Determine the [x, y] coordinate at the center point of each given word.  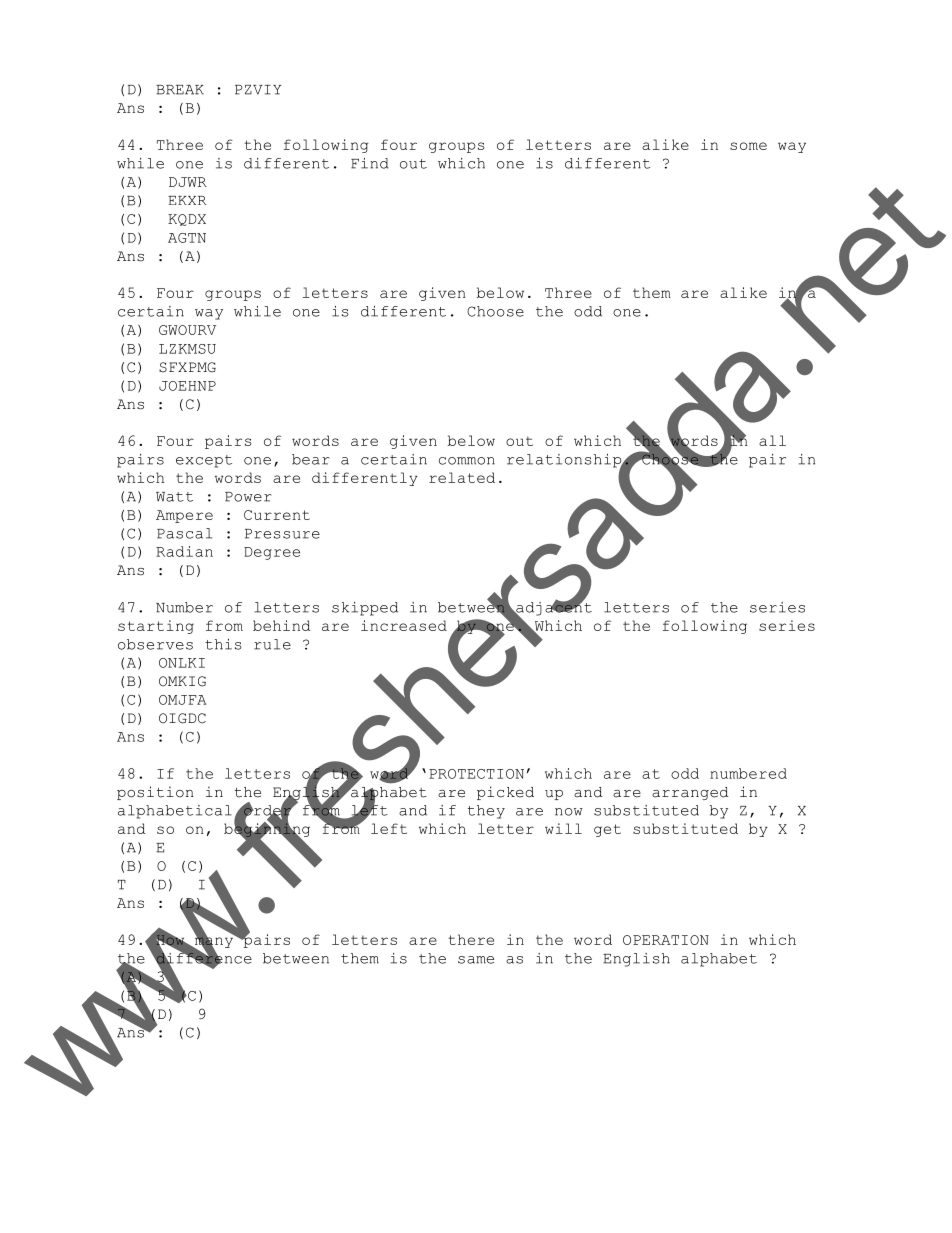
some [748, 146]
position [155, 793]
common [467, 461]
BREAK [180, 90]
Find [370, 163]
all [772, 440]
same [476, 960]
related [462, 477]
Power [248, 497]
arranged [690, 793]
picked [505, 793]
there [471, 939]
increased [404, 625]
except [204, 461]
